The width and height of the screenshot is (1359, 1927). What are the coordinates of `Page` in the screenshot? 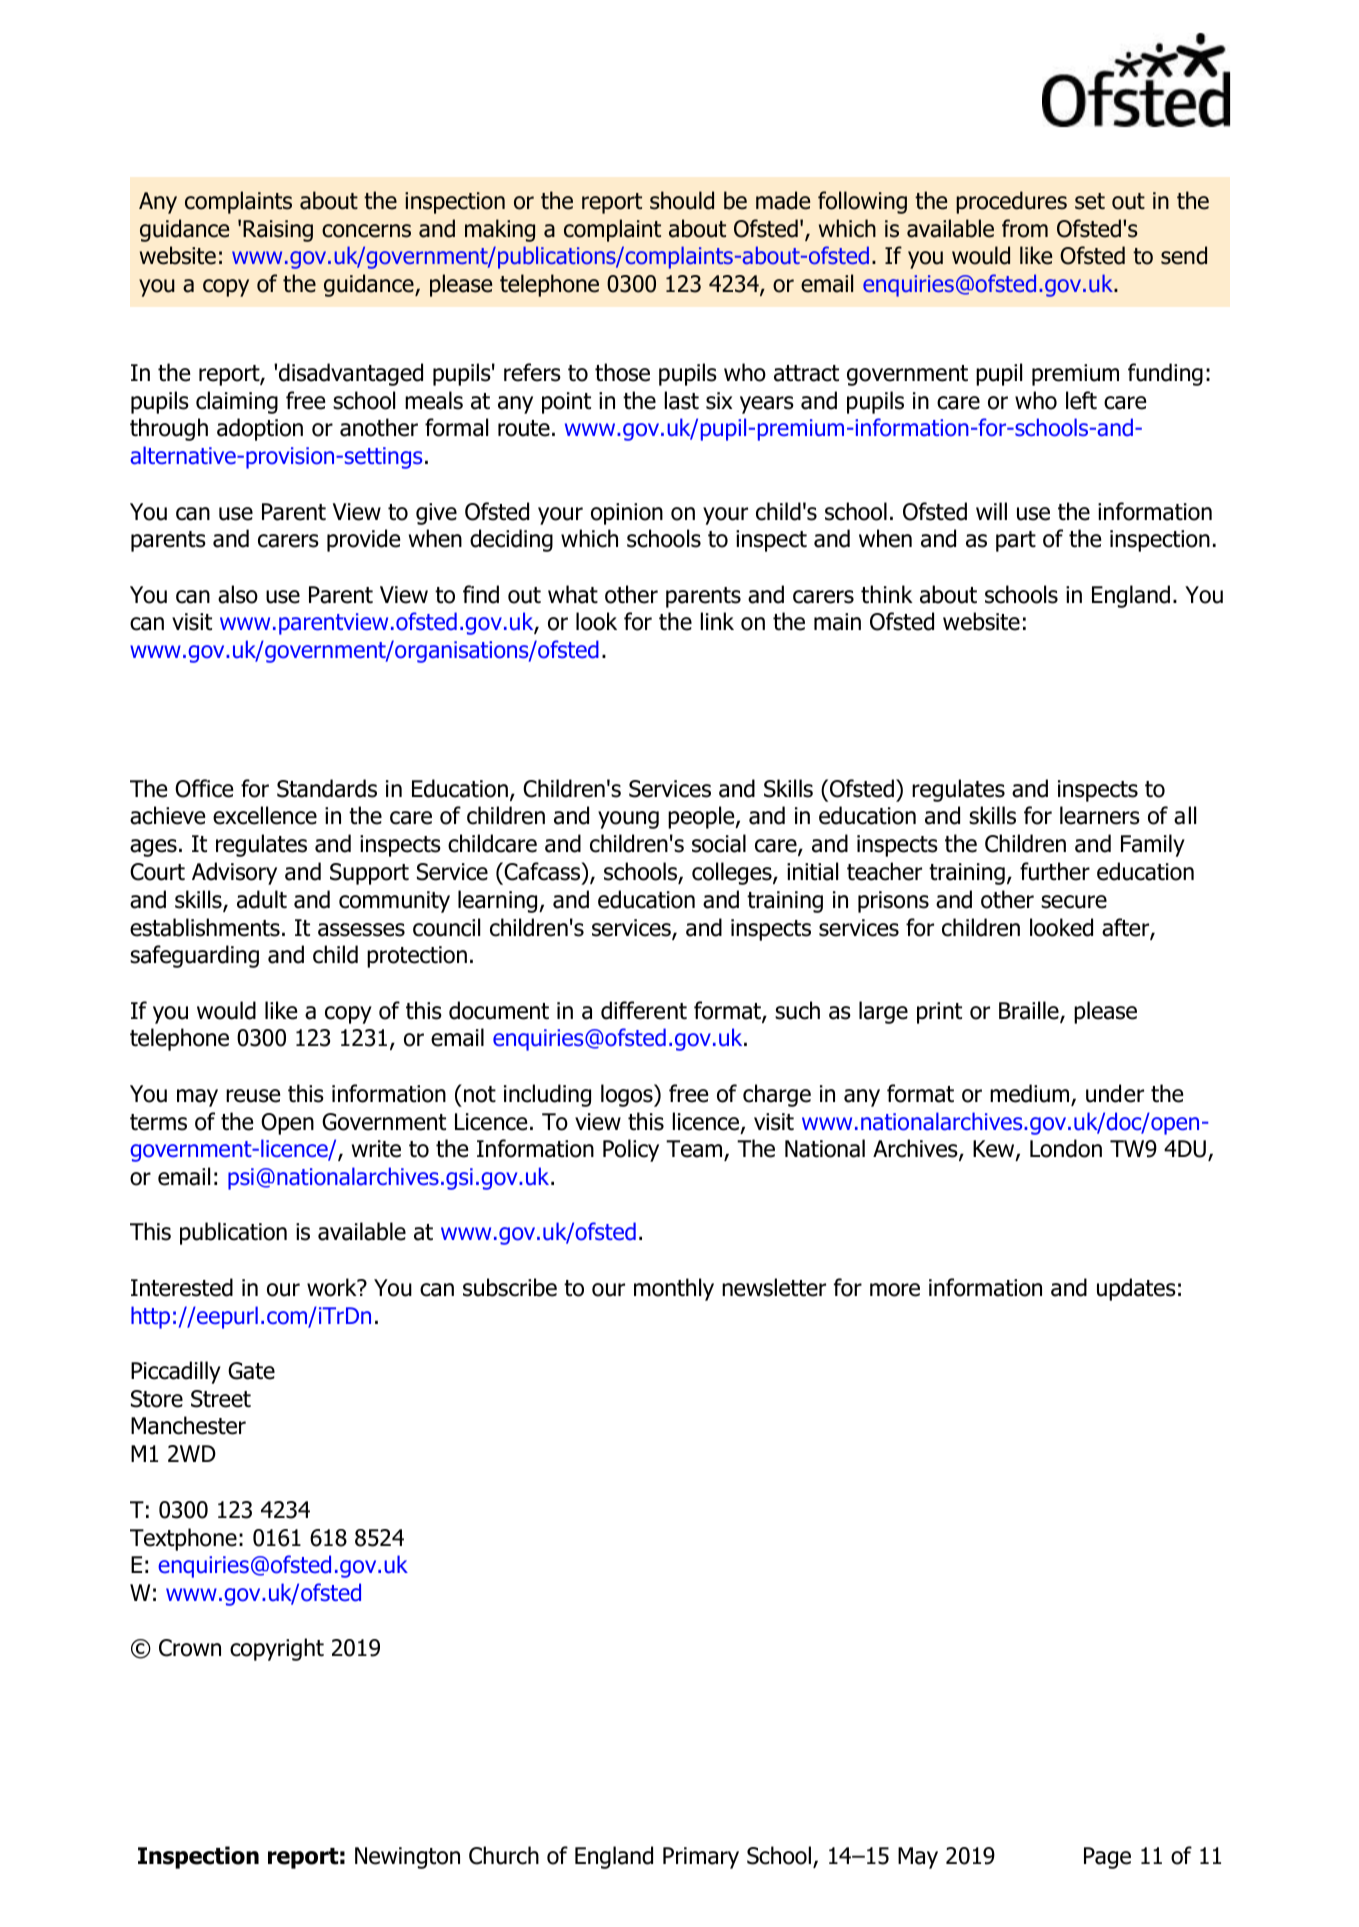 It's located at (1107, 1858).
